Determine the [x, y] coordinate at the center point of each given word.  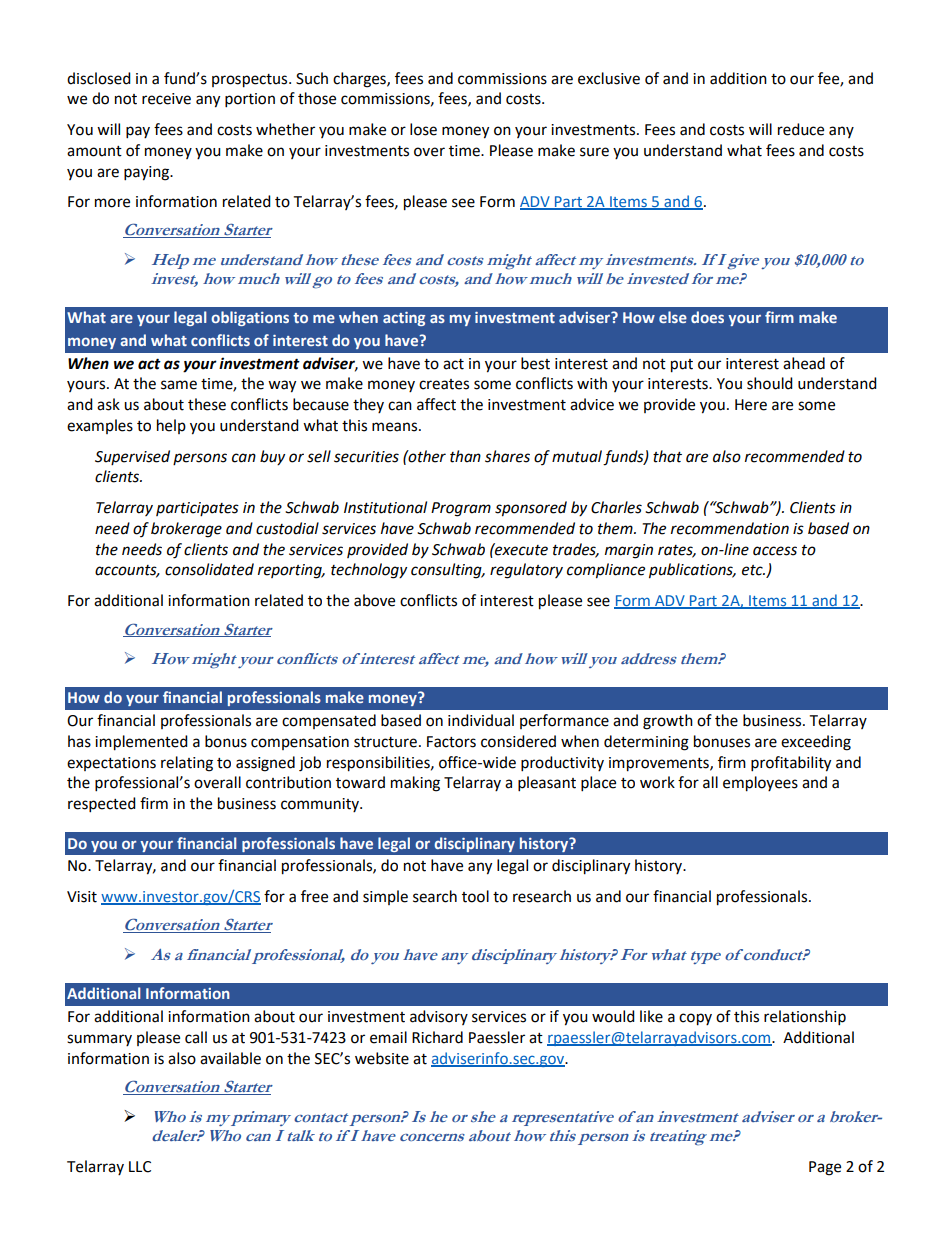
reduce [801, 129]
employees [760, 784]
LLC [140, 1167]
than [465, 456]
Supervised [132, 457]
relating [187, 764]
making [415, 784]
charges [360, 80]
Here [751, 405]
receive [166, 99]
